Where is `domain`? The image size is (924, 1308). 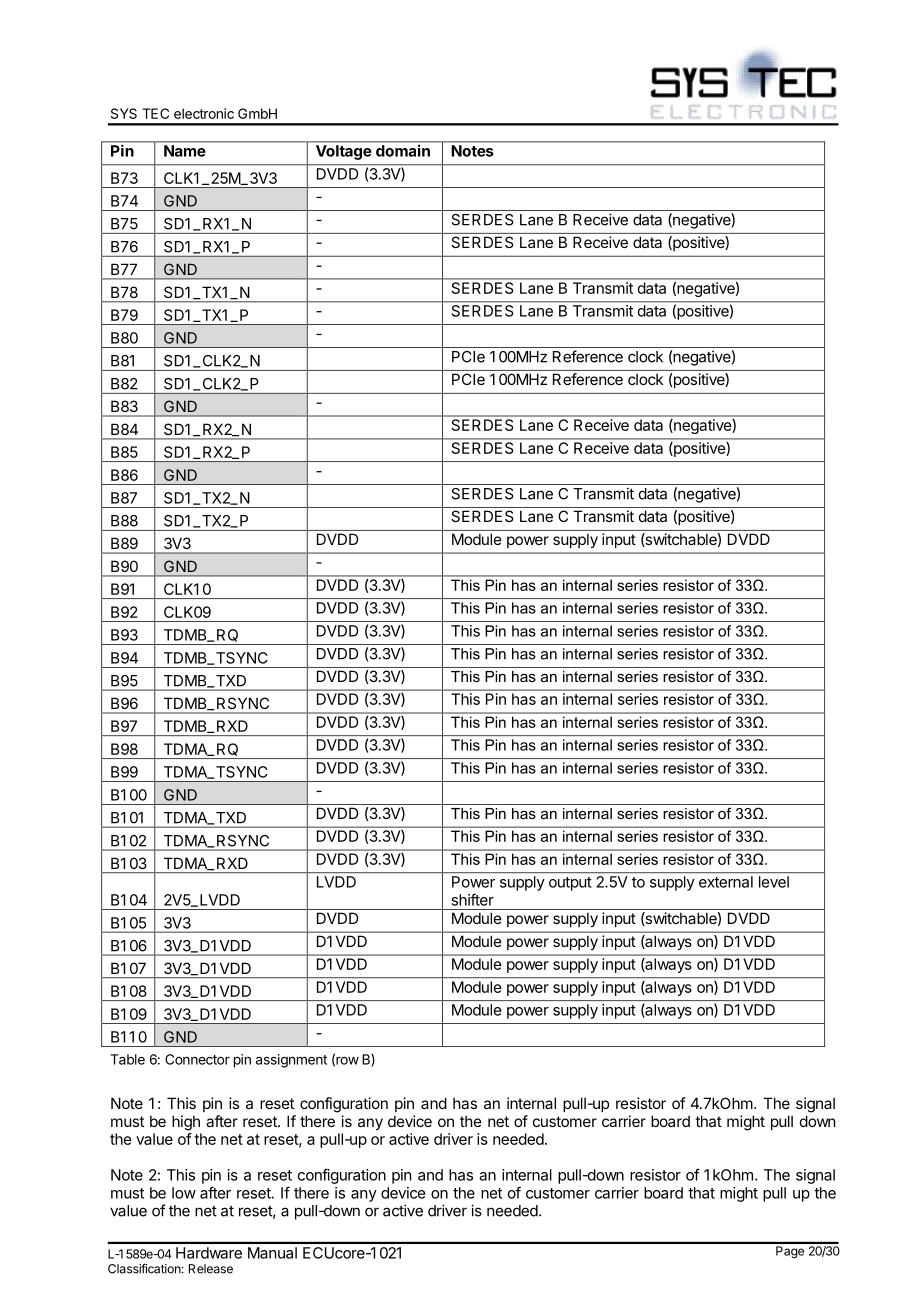 domain is located at coordinates (403, 151).
